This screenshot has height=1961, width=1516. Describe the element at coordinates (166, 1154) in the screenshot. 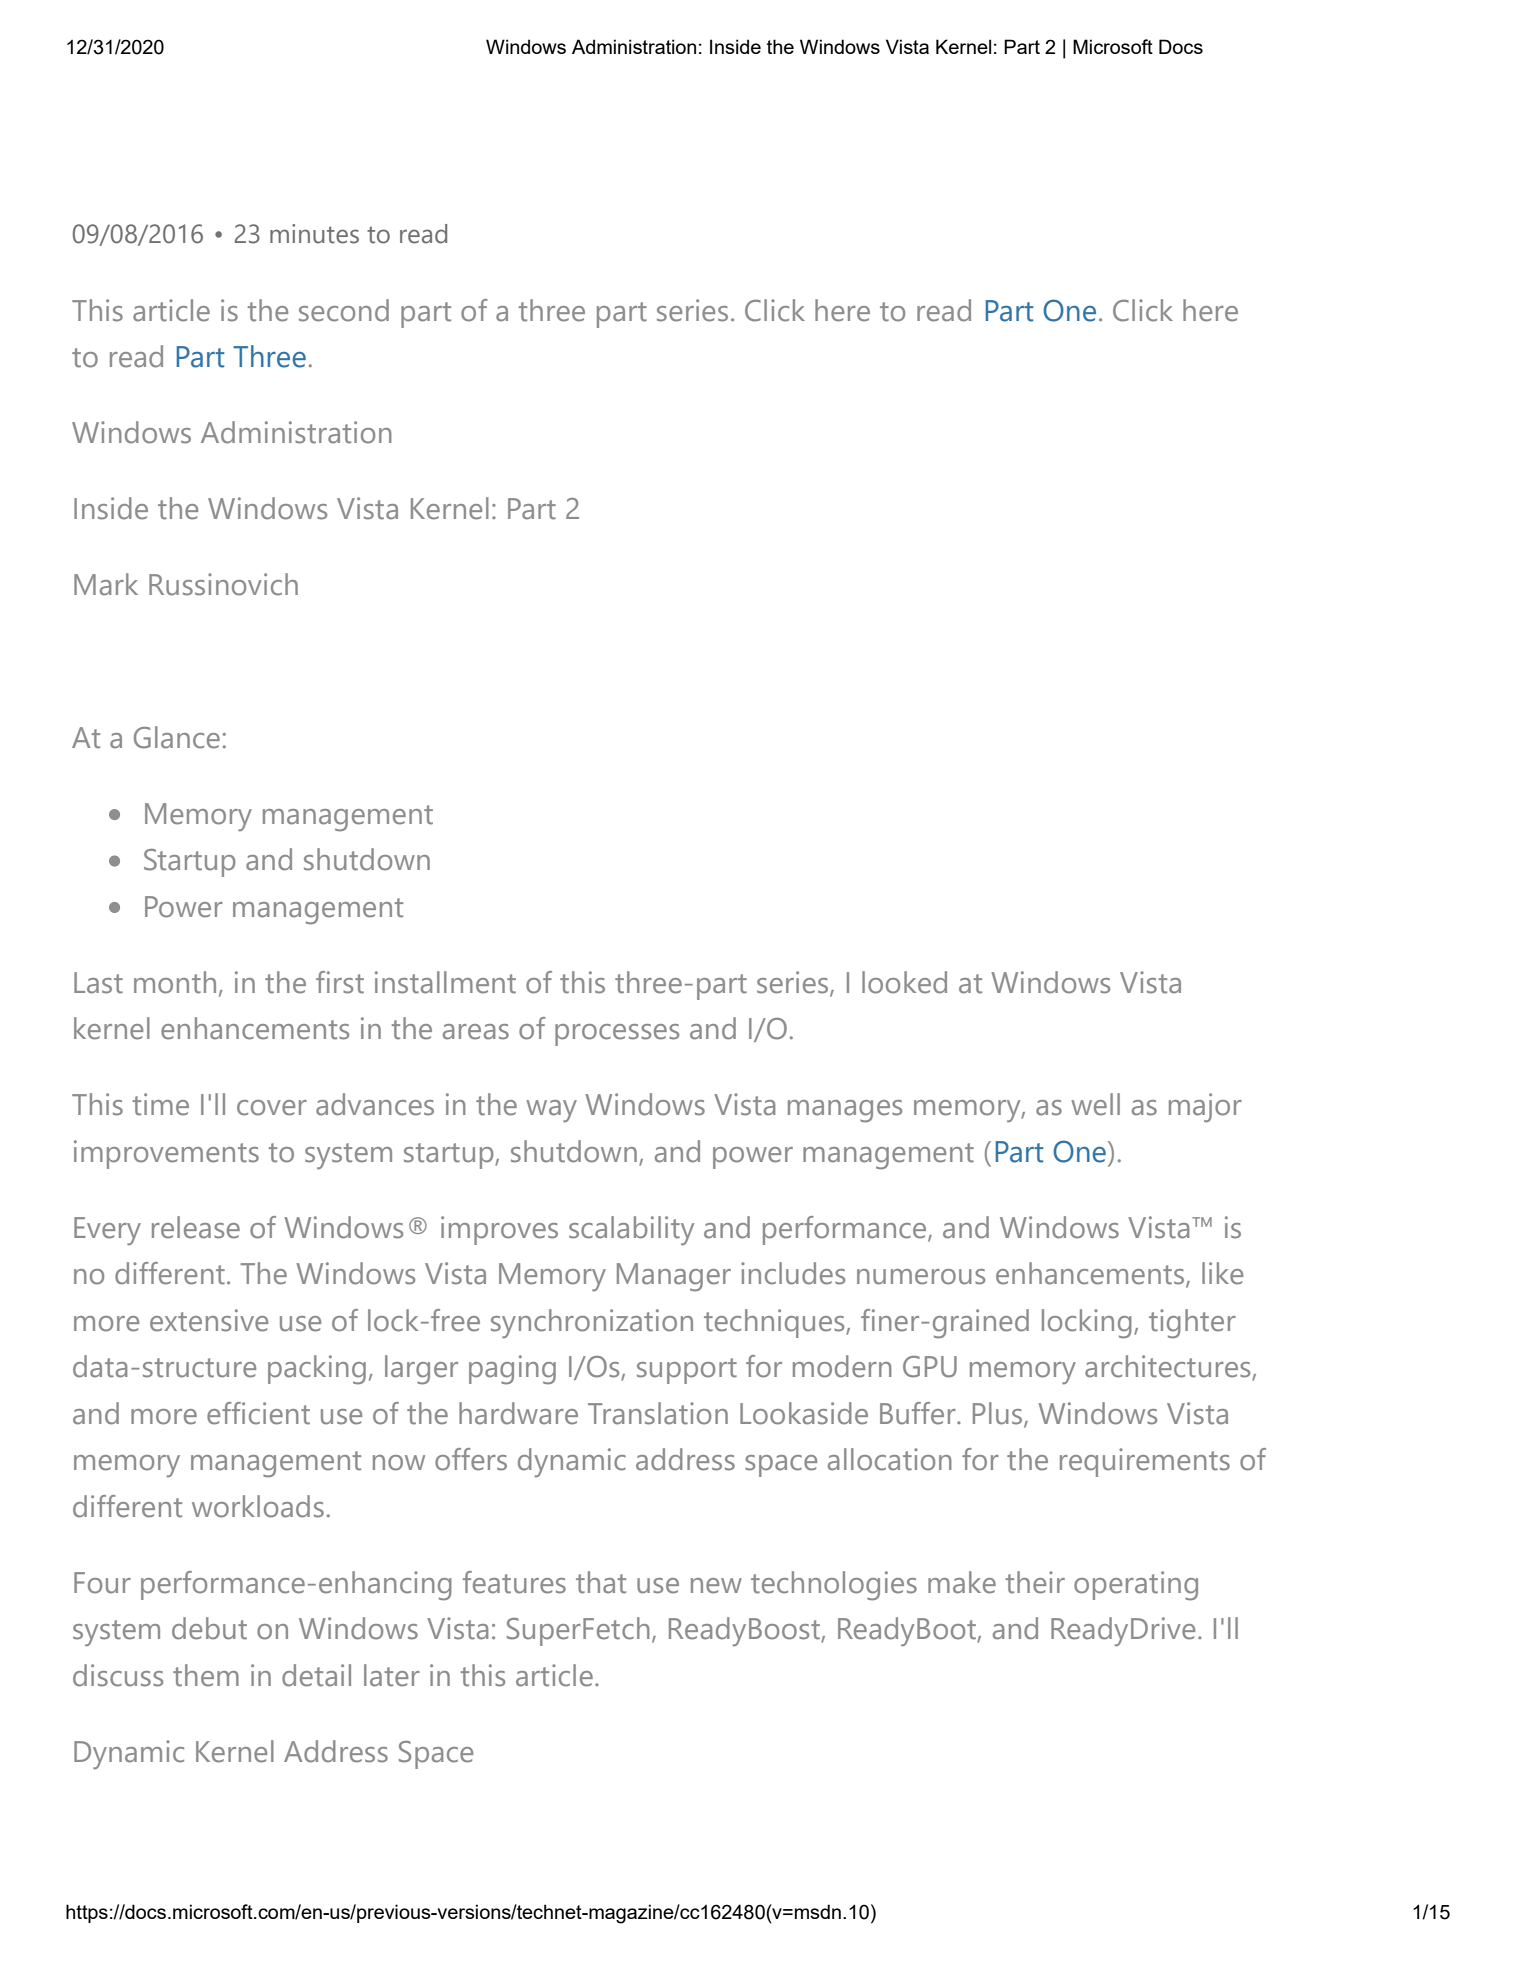

I see `improvements` at that location.
